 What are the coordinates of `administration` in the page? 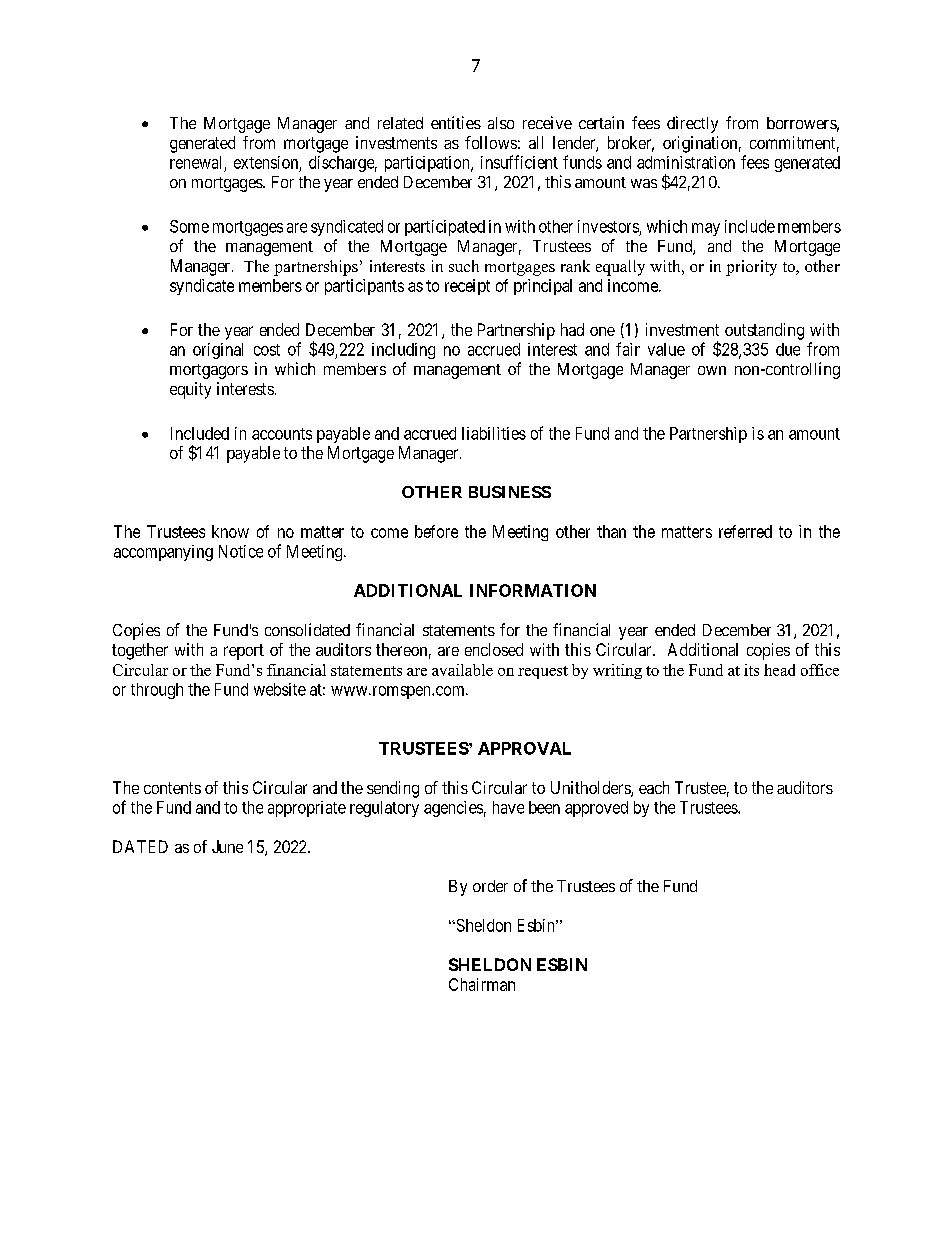 It's located at (686, 162).
